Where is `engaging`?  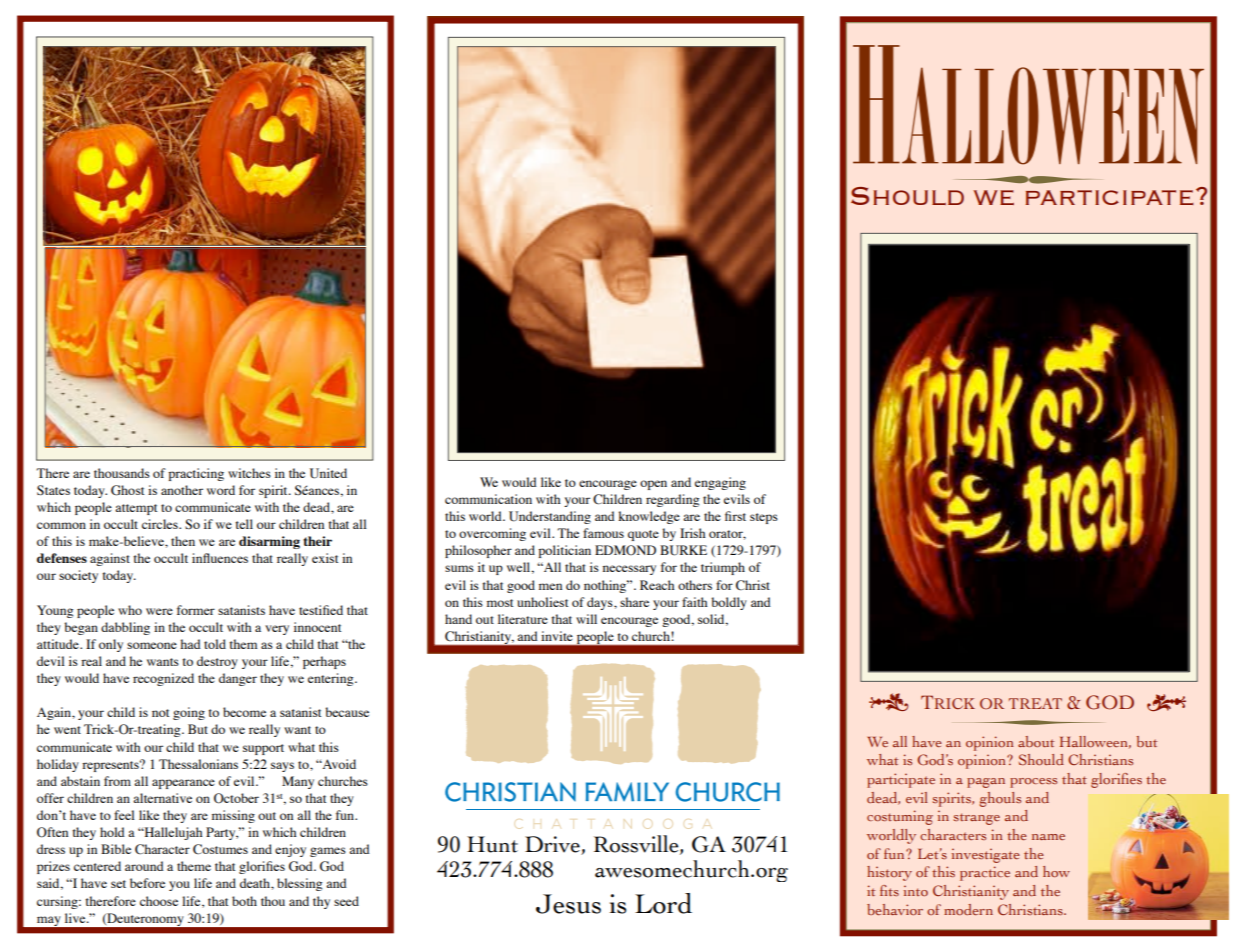
engaging is located at coordinates (720, 483).
